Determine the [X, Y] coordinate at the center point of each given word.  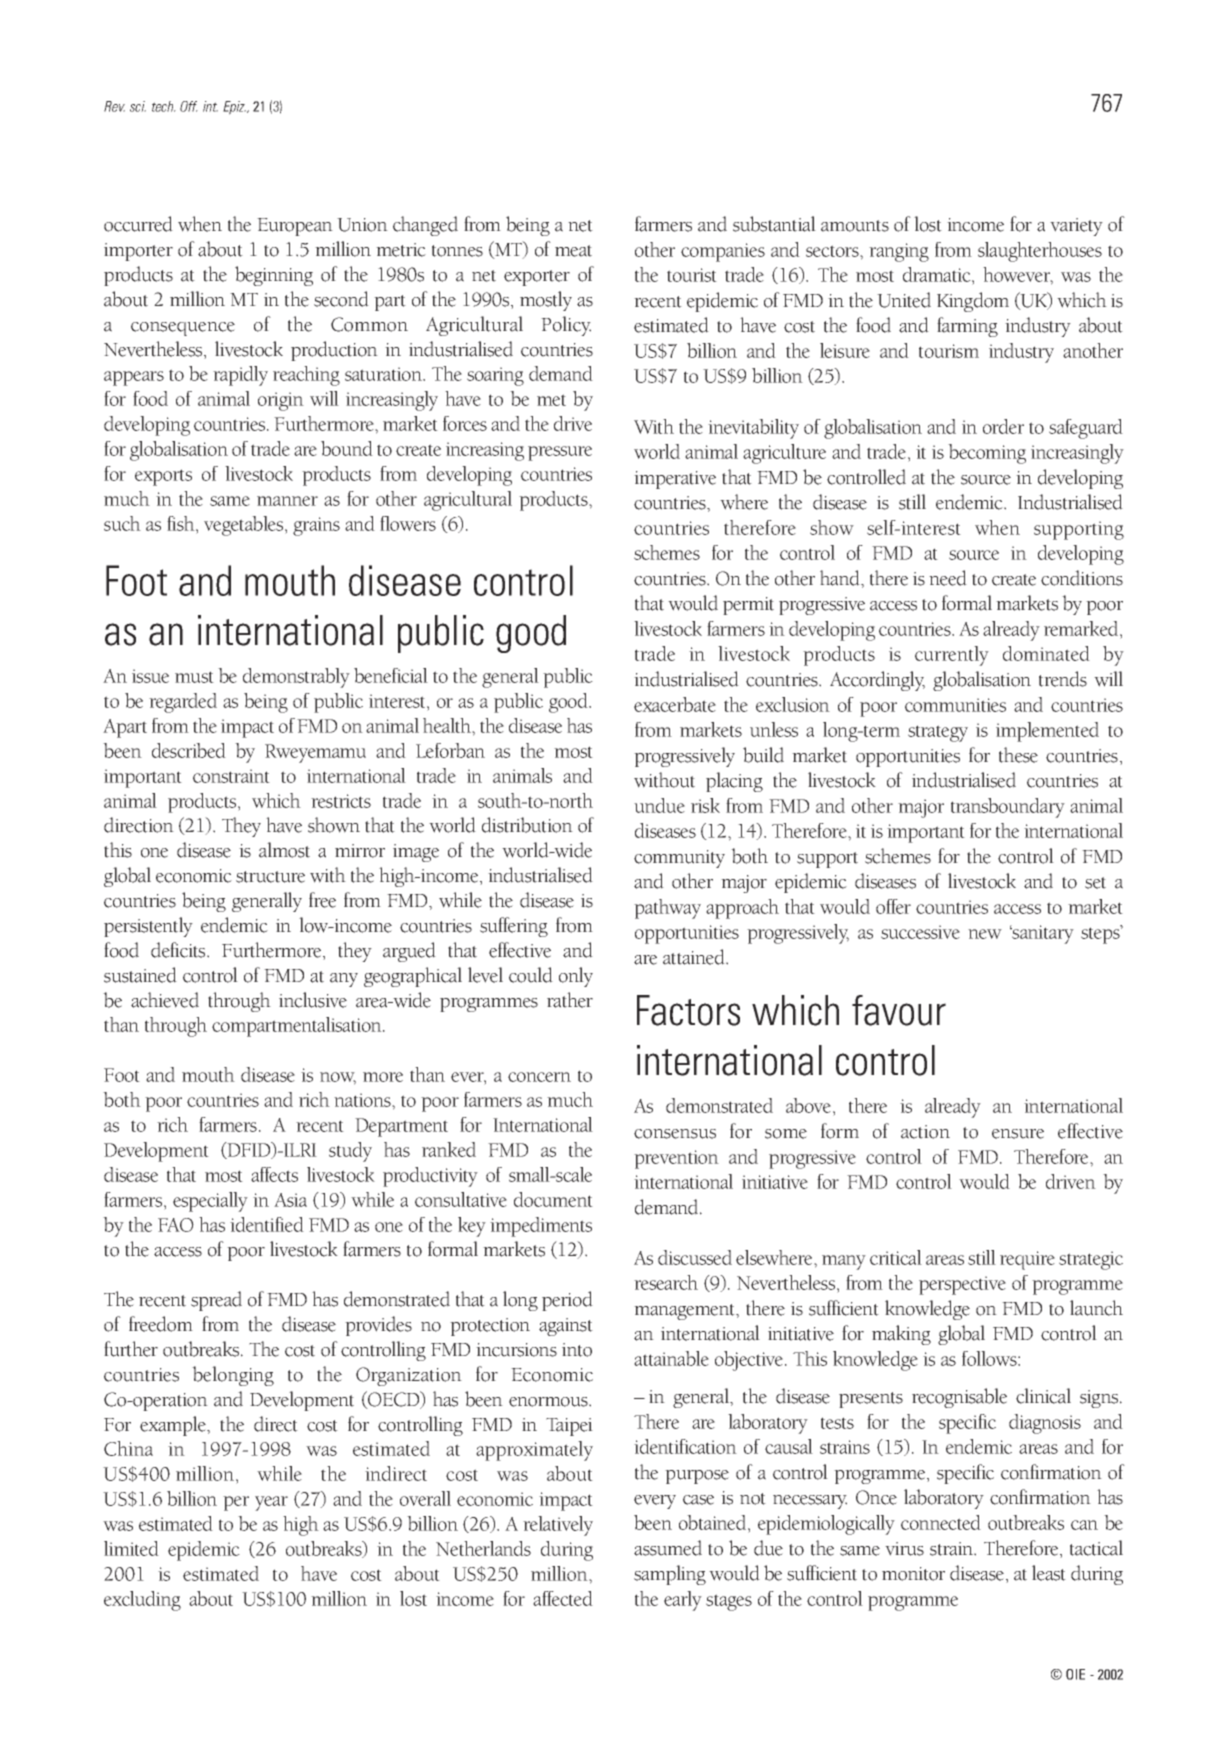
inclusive [313, 1000]
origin [281, 401]
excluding [142, 1601]
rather [570, 1000]
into [577, 1350]
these [1018, 755]
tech [164, 106]
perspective [962, 1285]
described [189, 750]
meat [573, 251]
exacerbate [675, 704]
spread [216, 1301]
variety [1076, 227]
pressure [560, 453]
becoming [987, 454]
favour [899, 1010]
